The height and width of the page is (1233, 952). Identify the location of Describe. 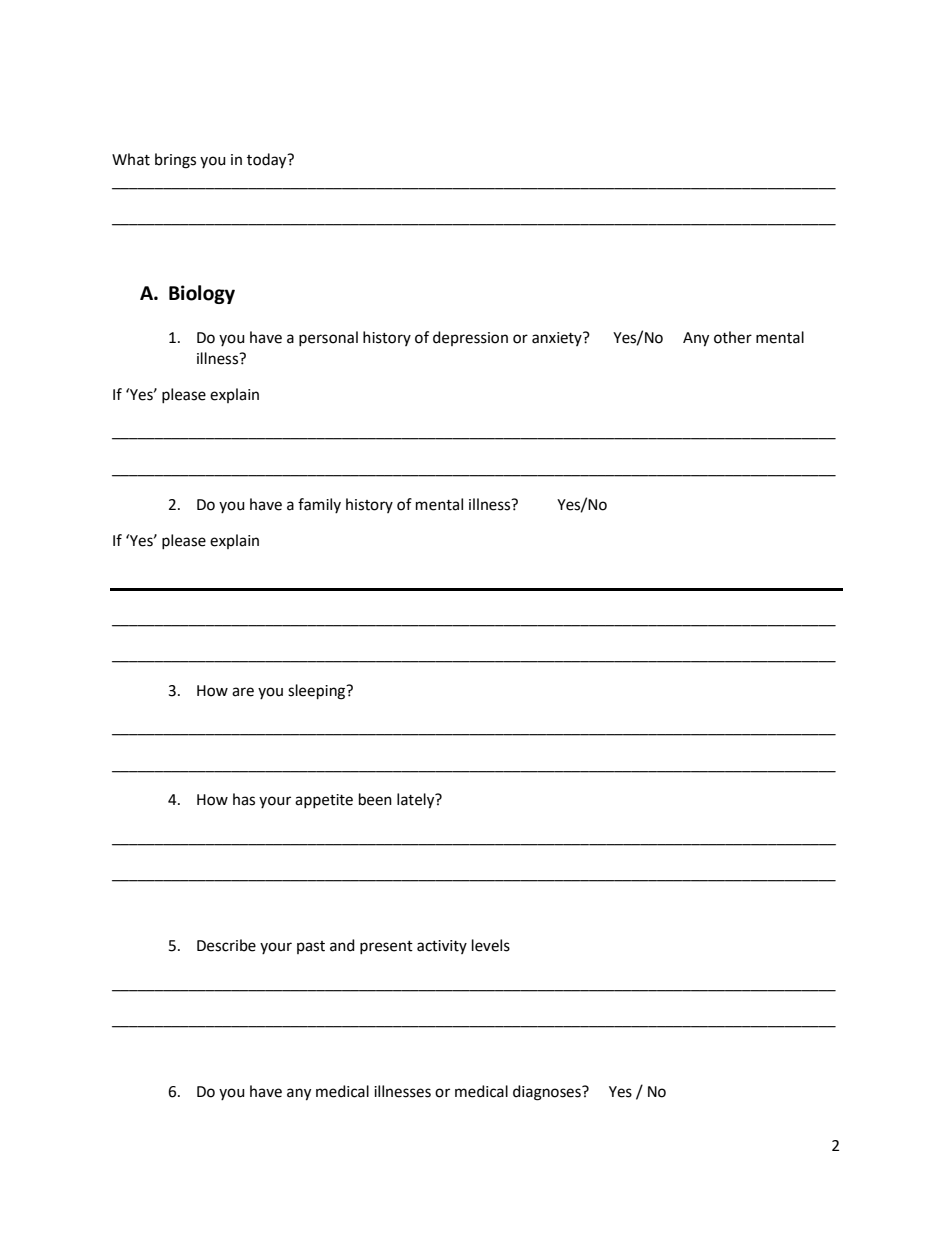
(226, 945).
